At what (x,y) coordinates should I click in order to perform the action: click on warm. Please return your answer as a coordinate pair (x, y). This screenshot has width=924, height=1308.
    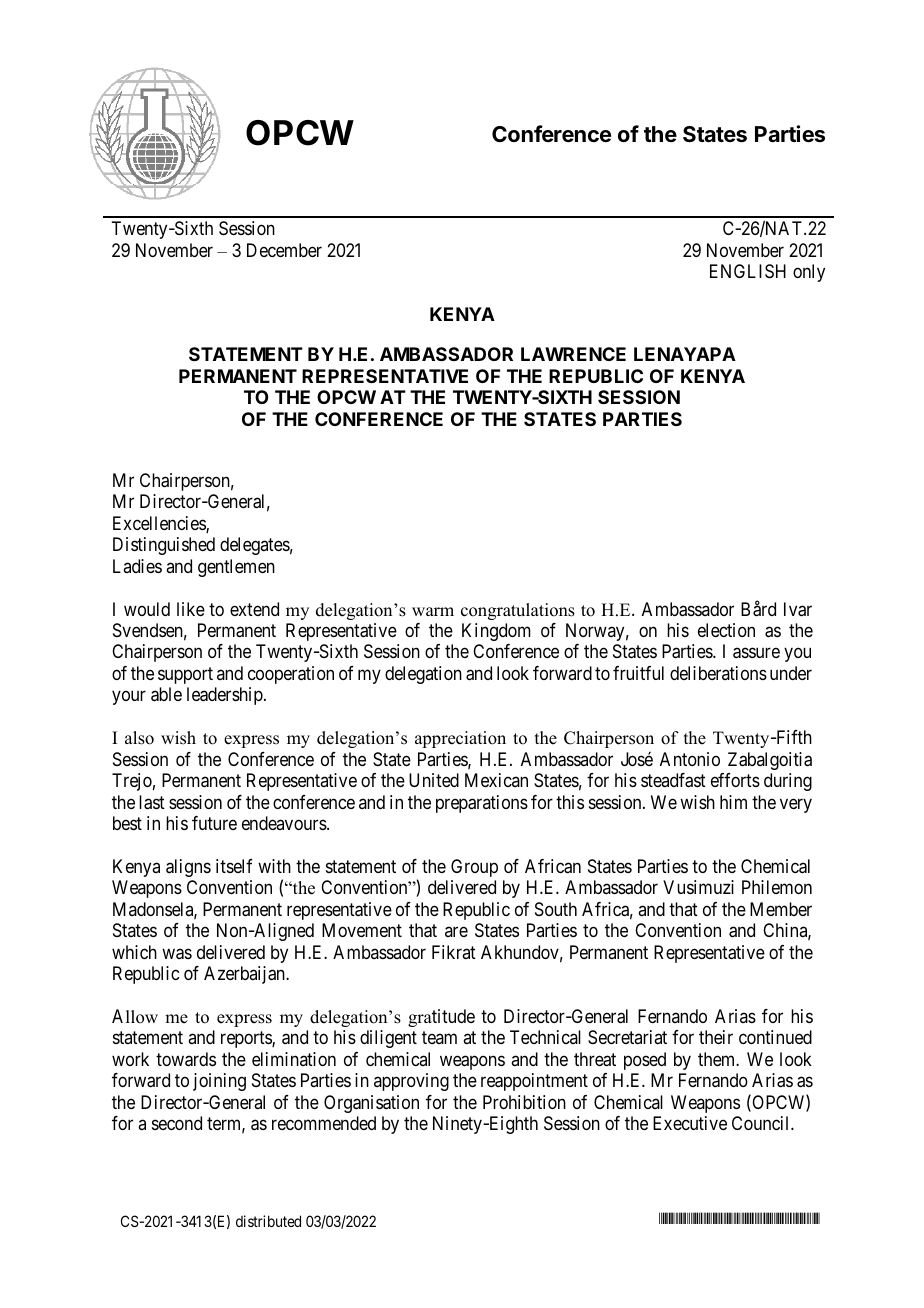
    Looking at the image, I should click on (433, 611).
